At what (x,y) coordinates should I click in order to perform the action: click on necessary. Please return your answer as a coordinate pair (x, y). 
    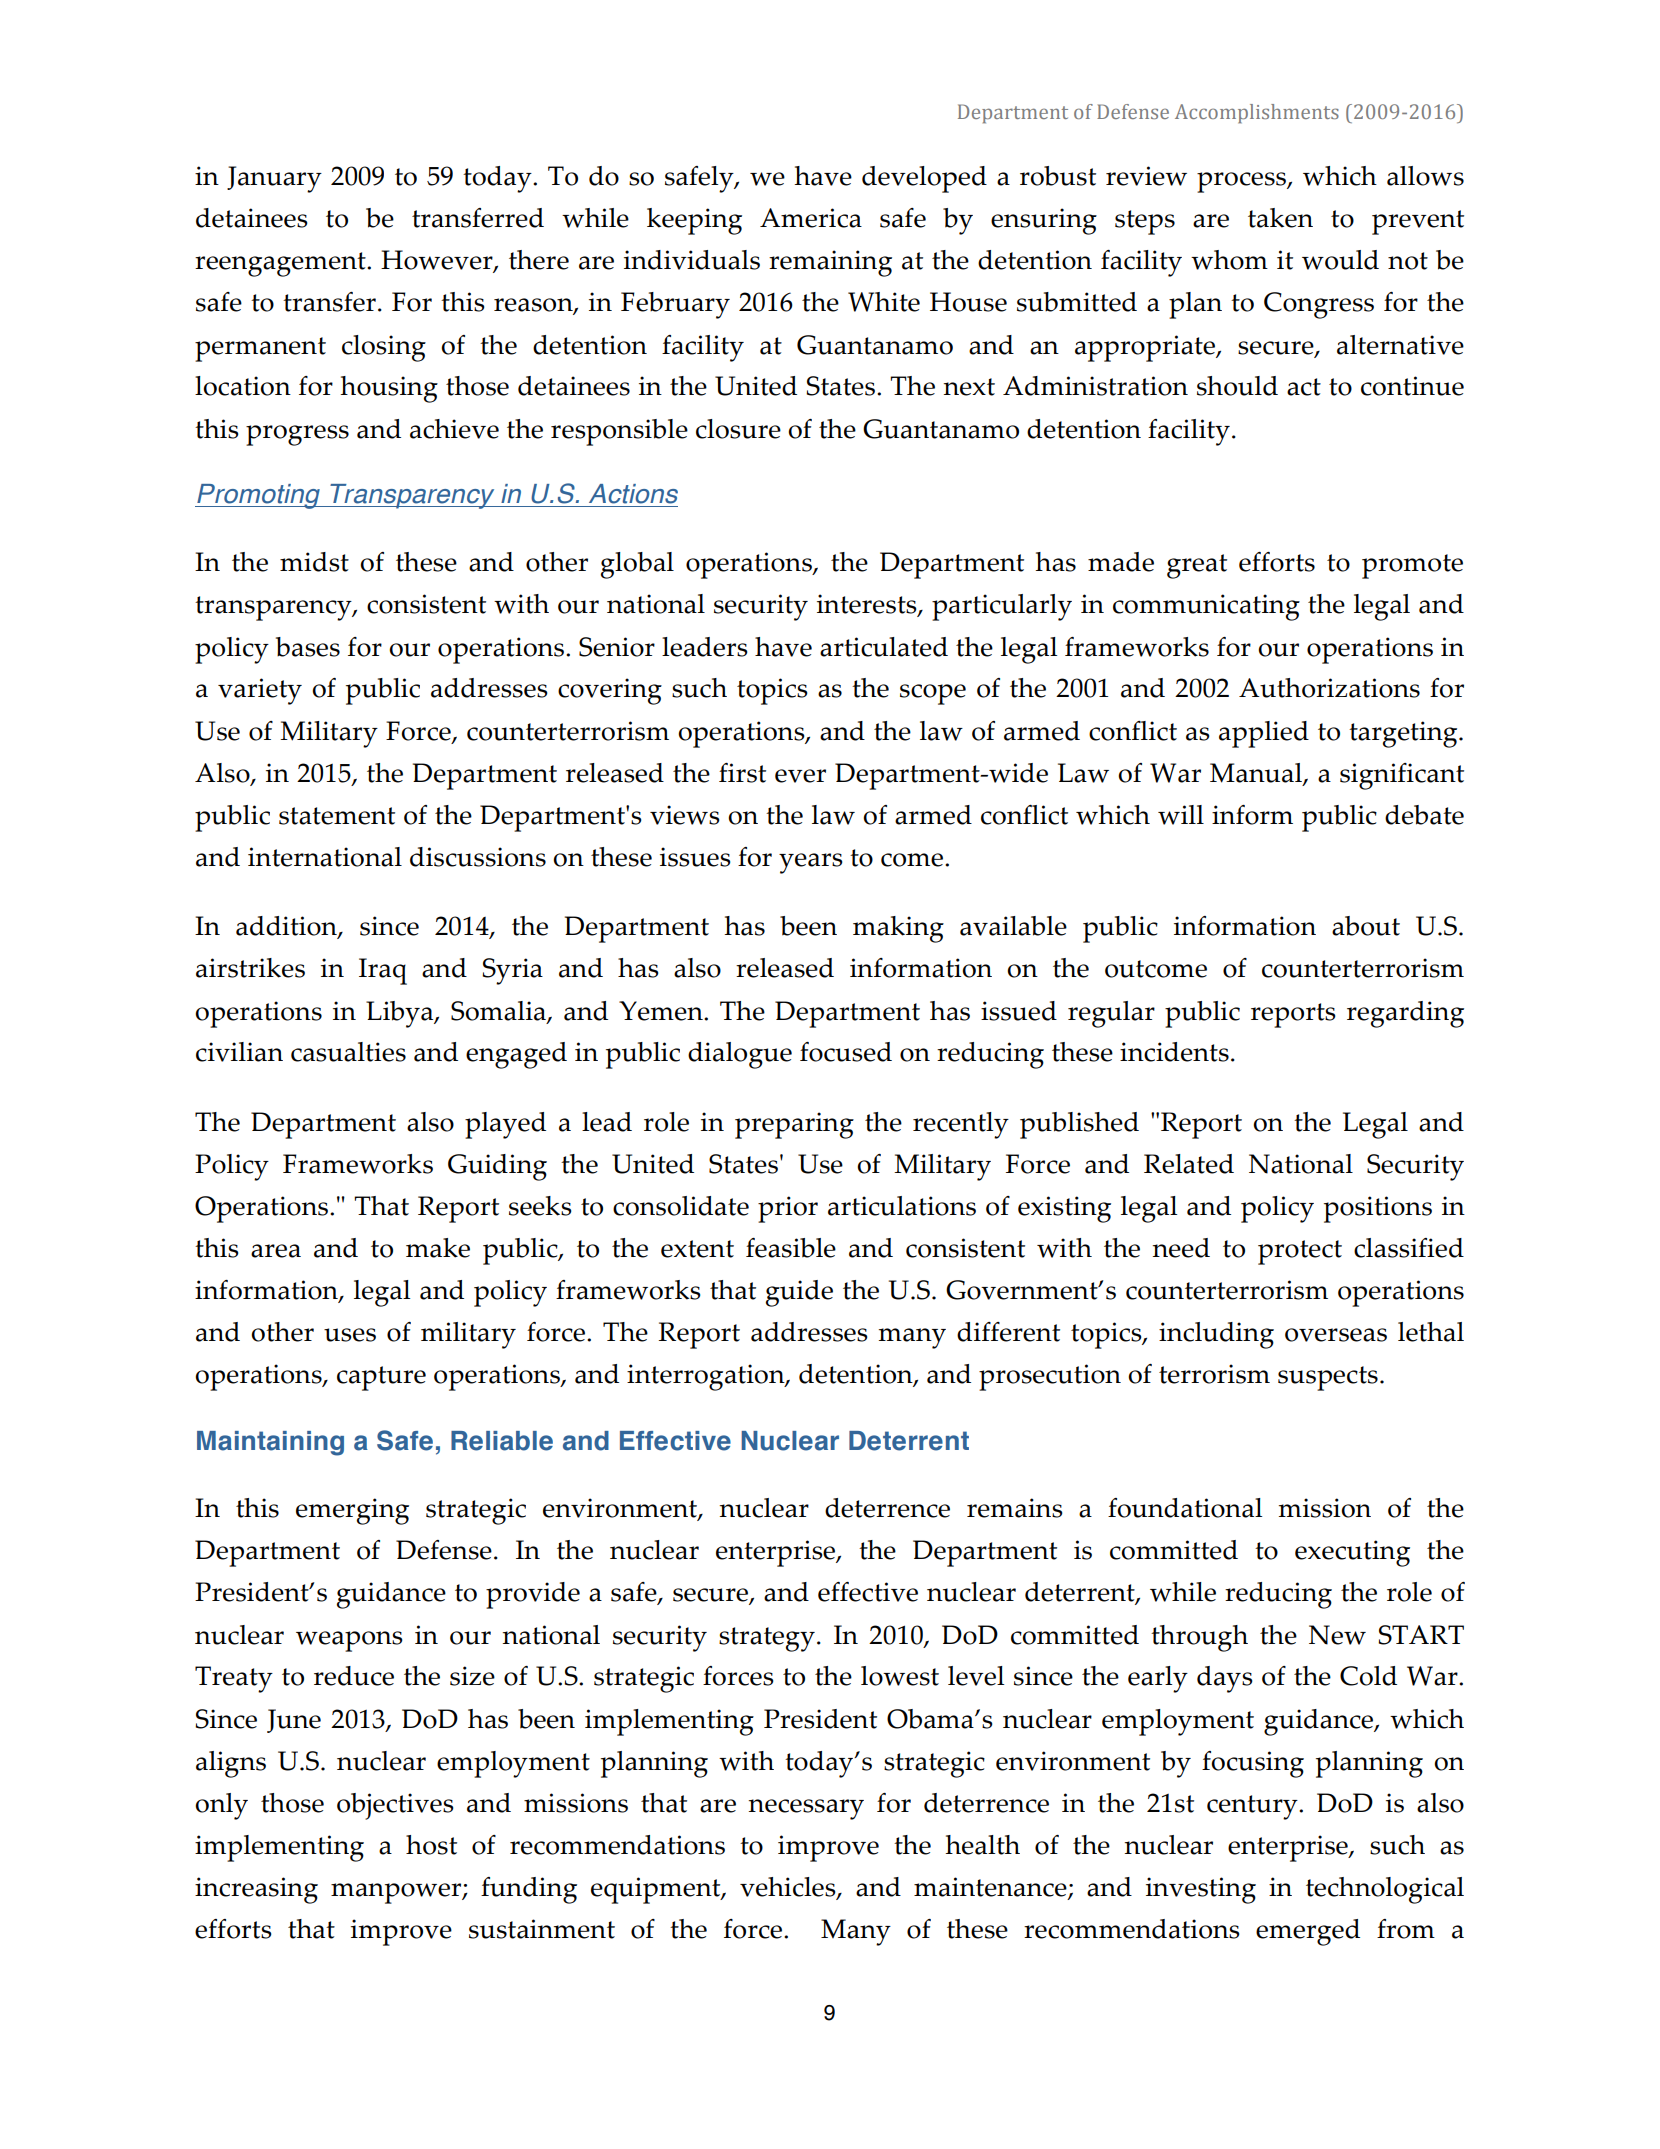
    Looking at the image, I should click on (806, 1809).
